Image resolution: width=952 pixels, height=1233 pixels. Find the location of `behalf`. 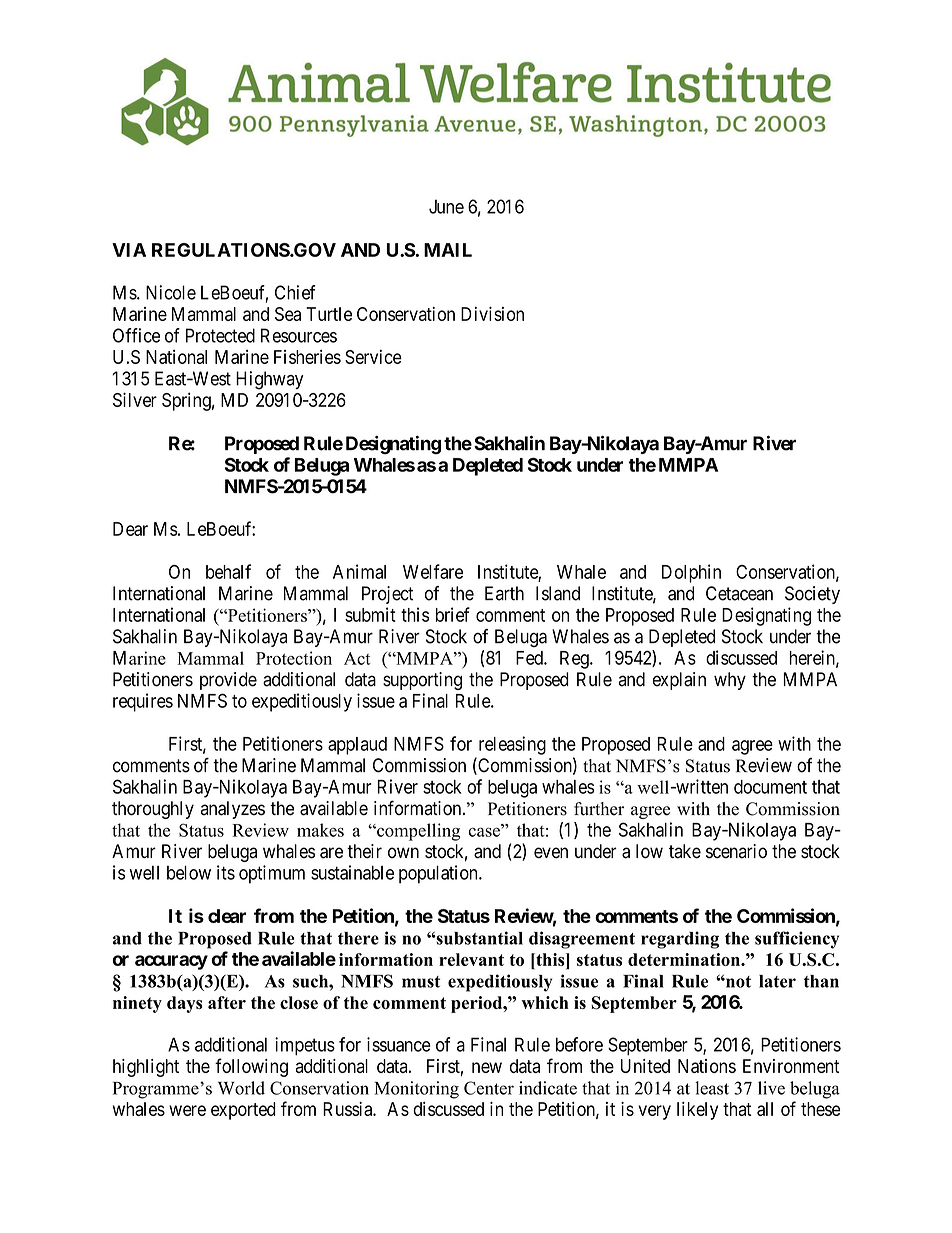

behalf is located at coordinates (228, 571).
